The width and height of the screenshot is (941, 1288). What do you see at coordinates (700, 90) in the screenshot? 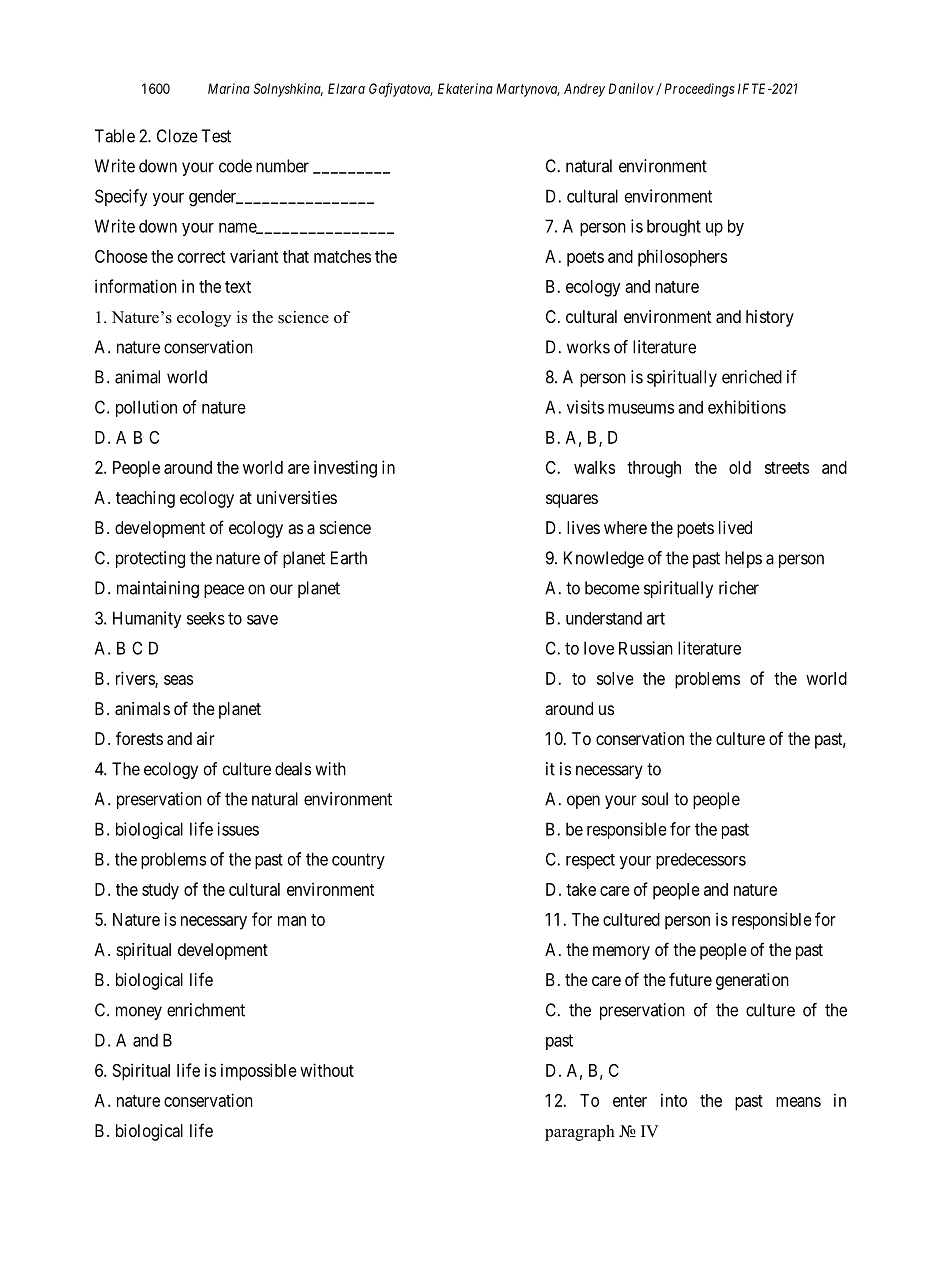
I see `Proceedings` at bounding box center [700, 90].
